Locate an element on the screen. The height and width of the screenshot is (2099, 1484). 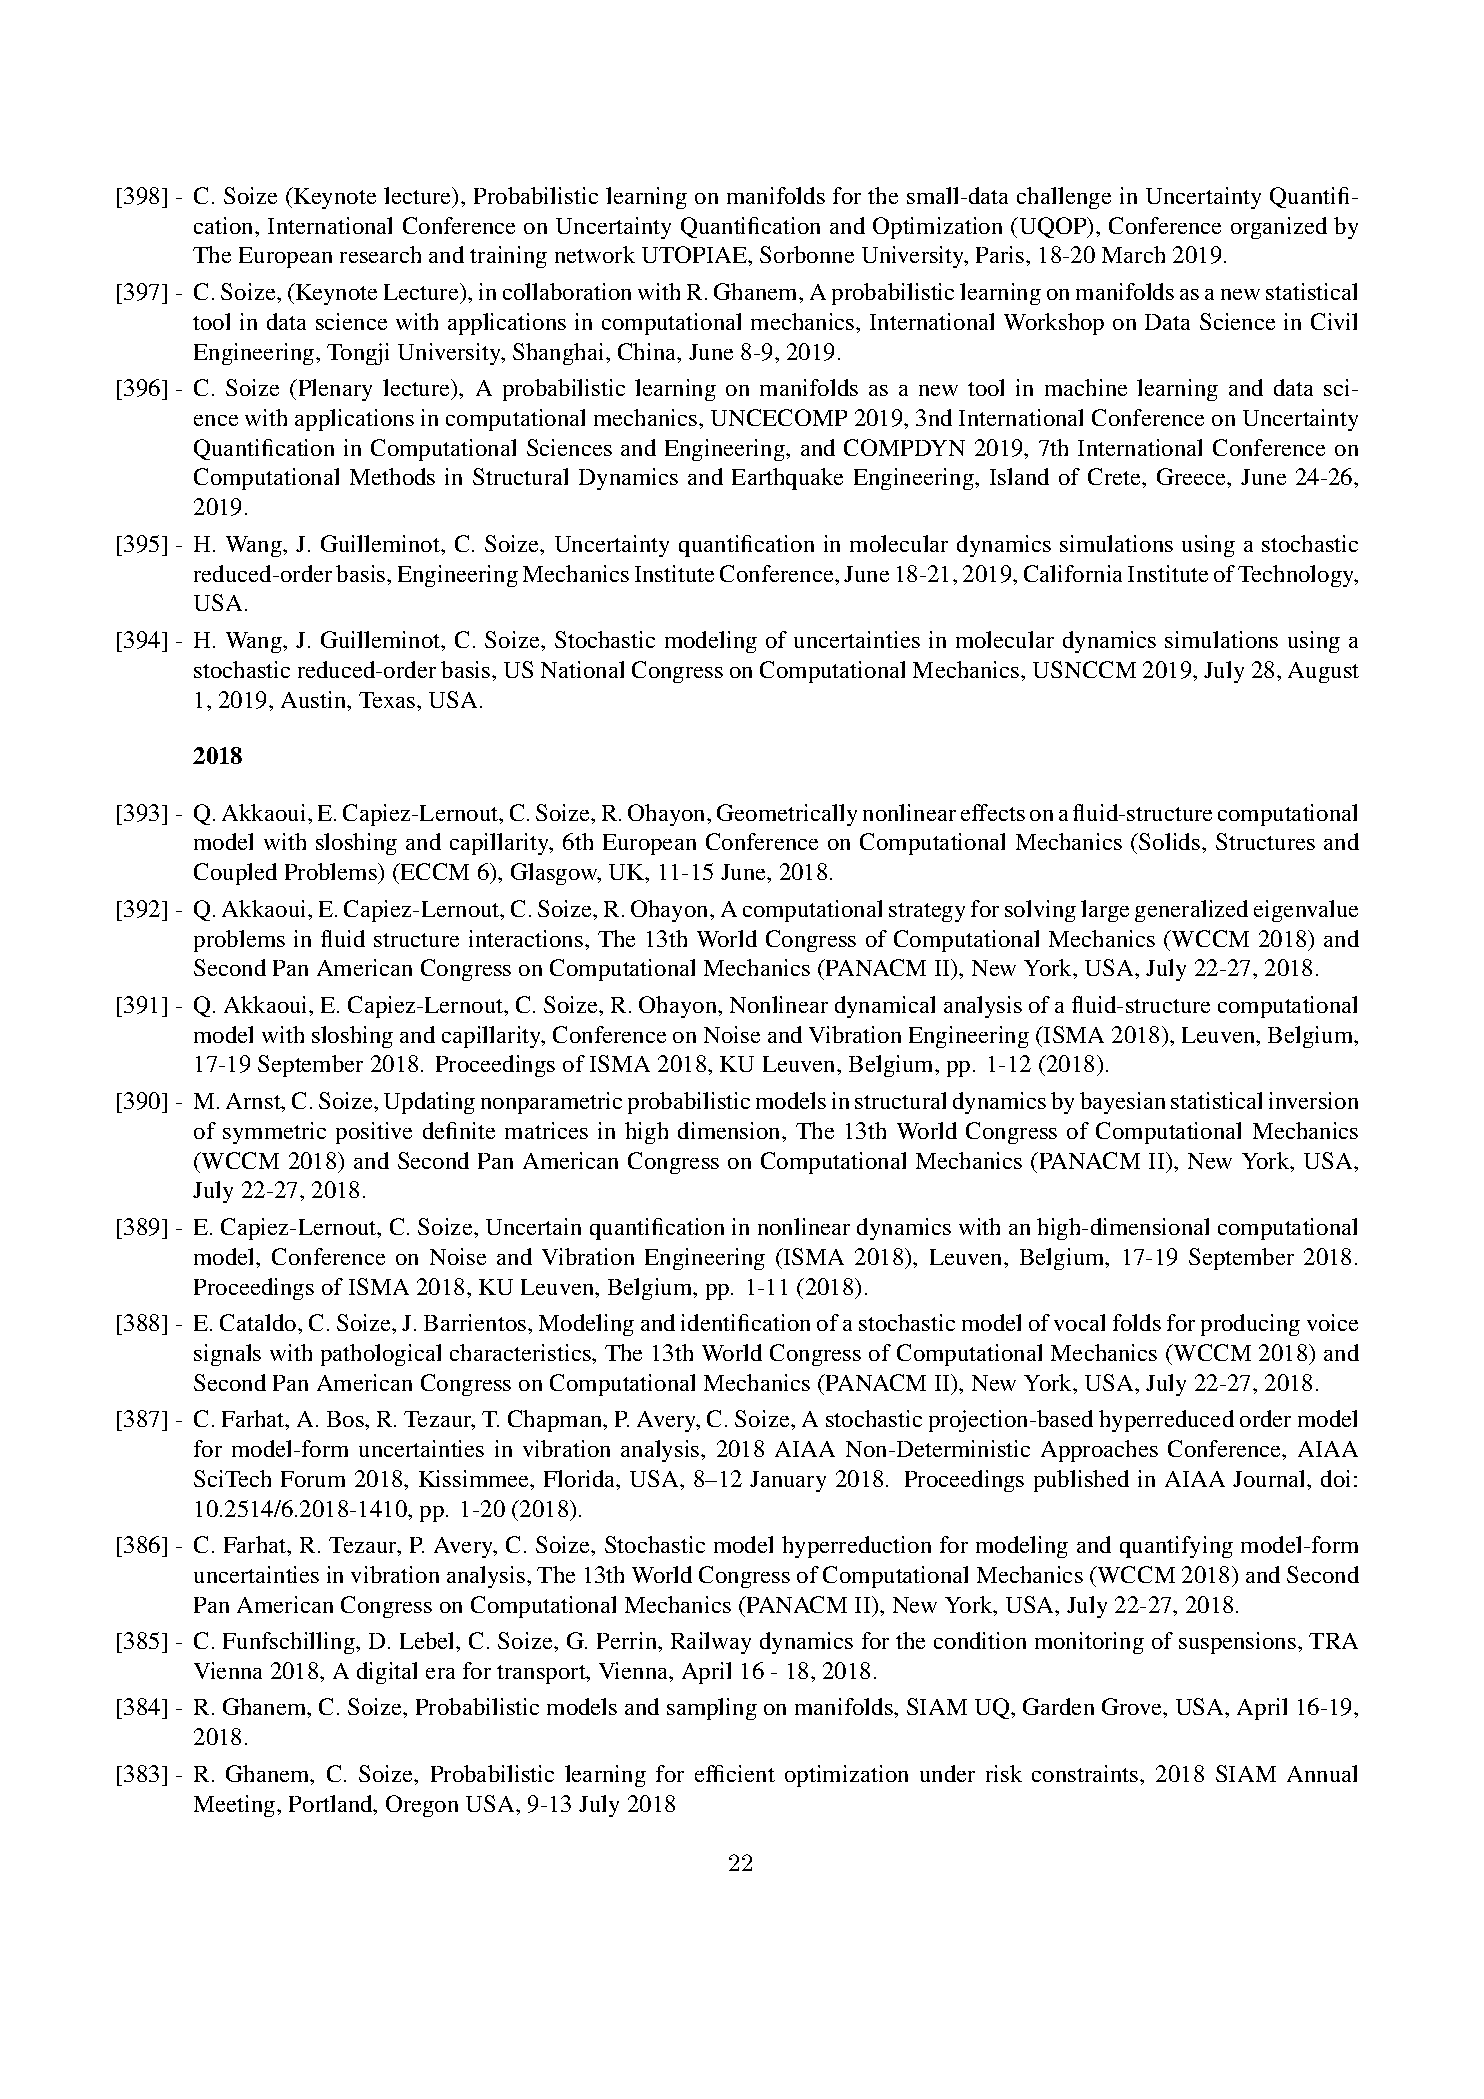
sampling is located at coordinates (712, 1709).
